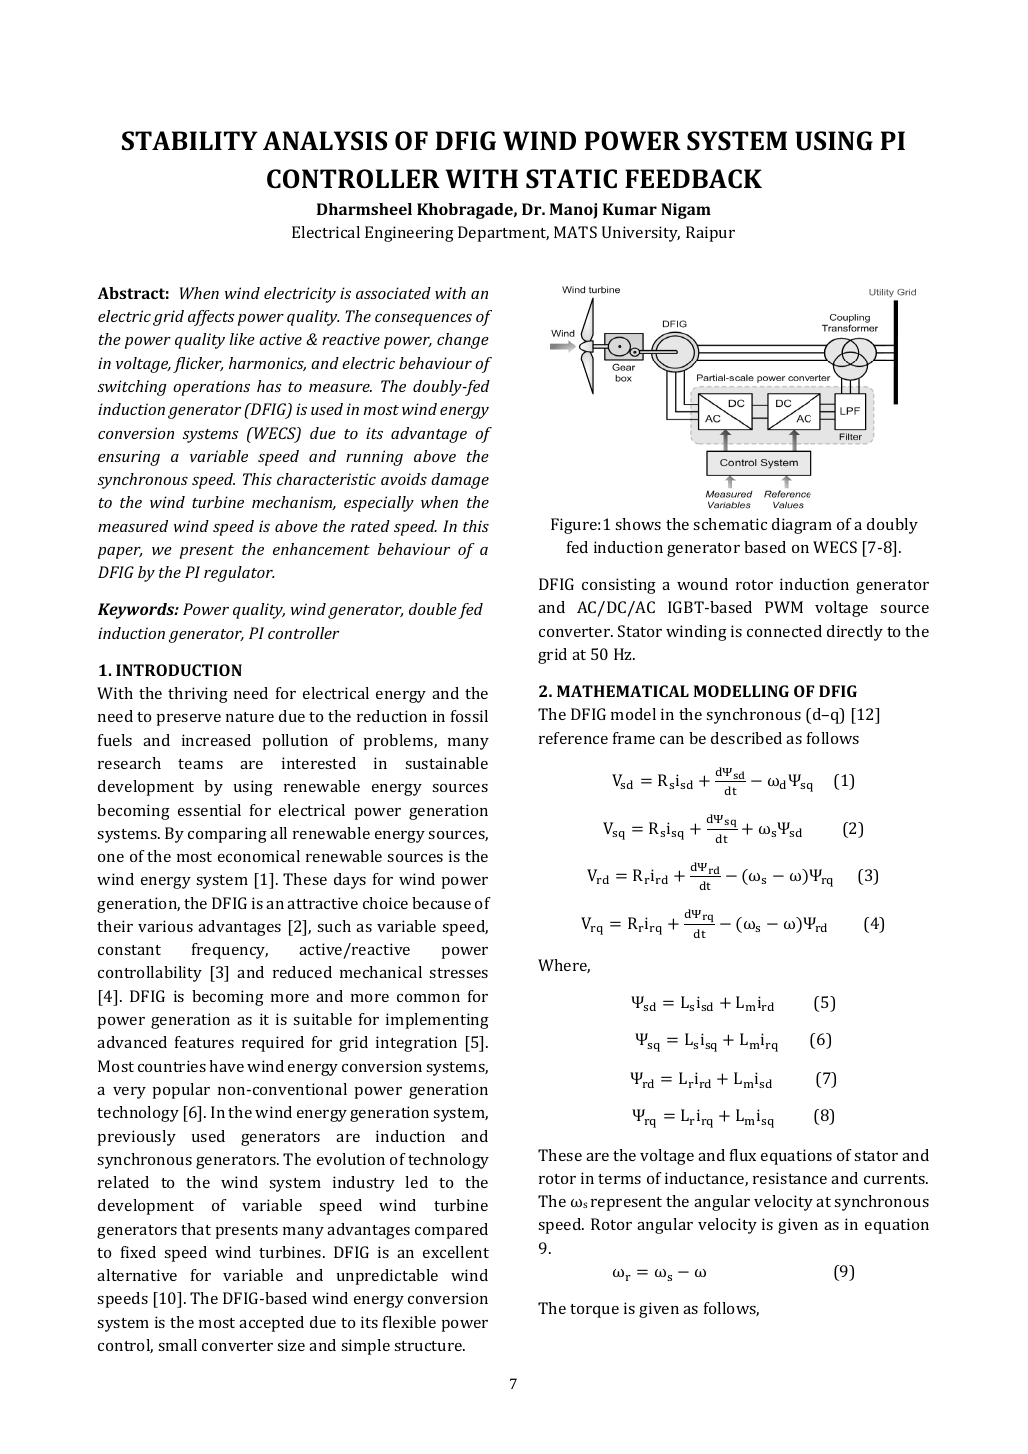  I want to click on small, so click(177, 1345).
